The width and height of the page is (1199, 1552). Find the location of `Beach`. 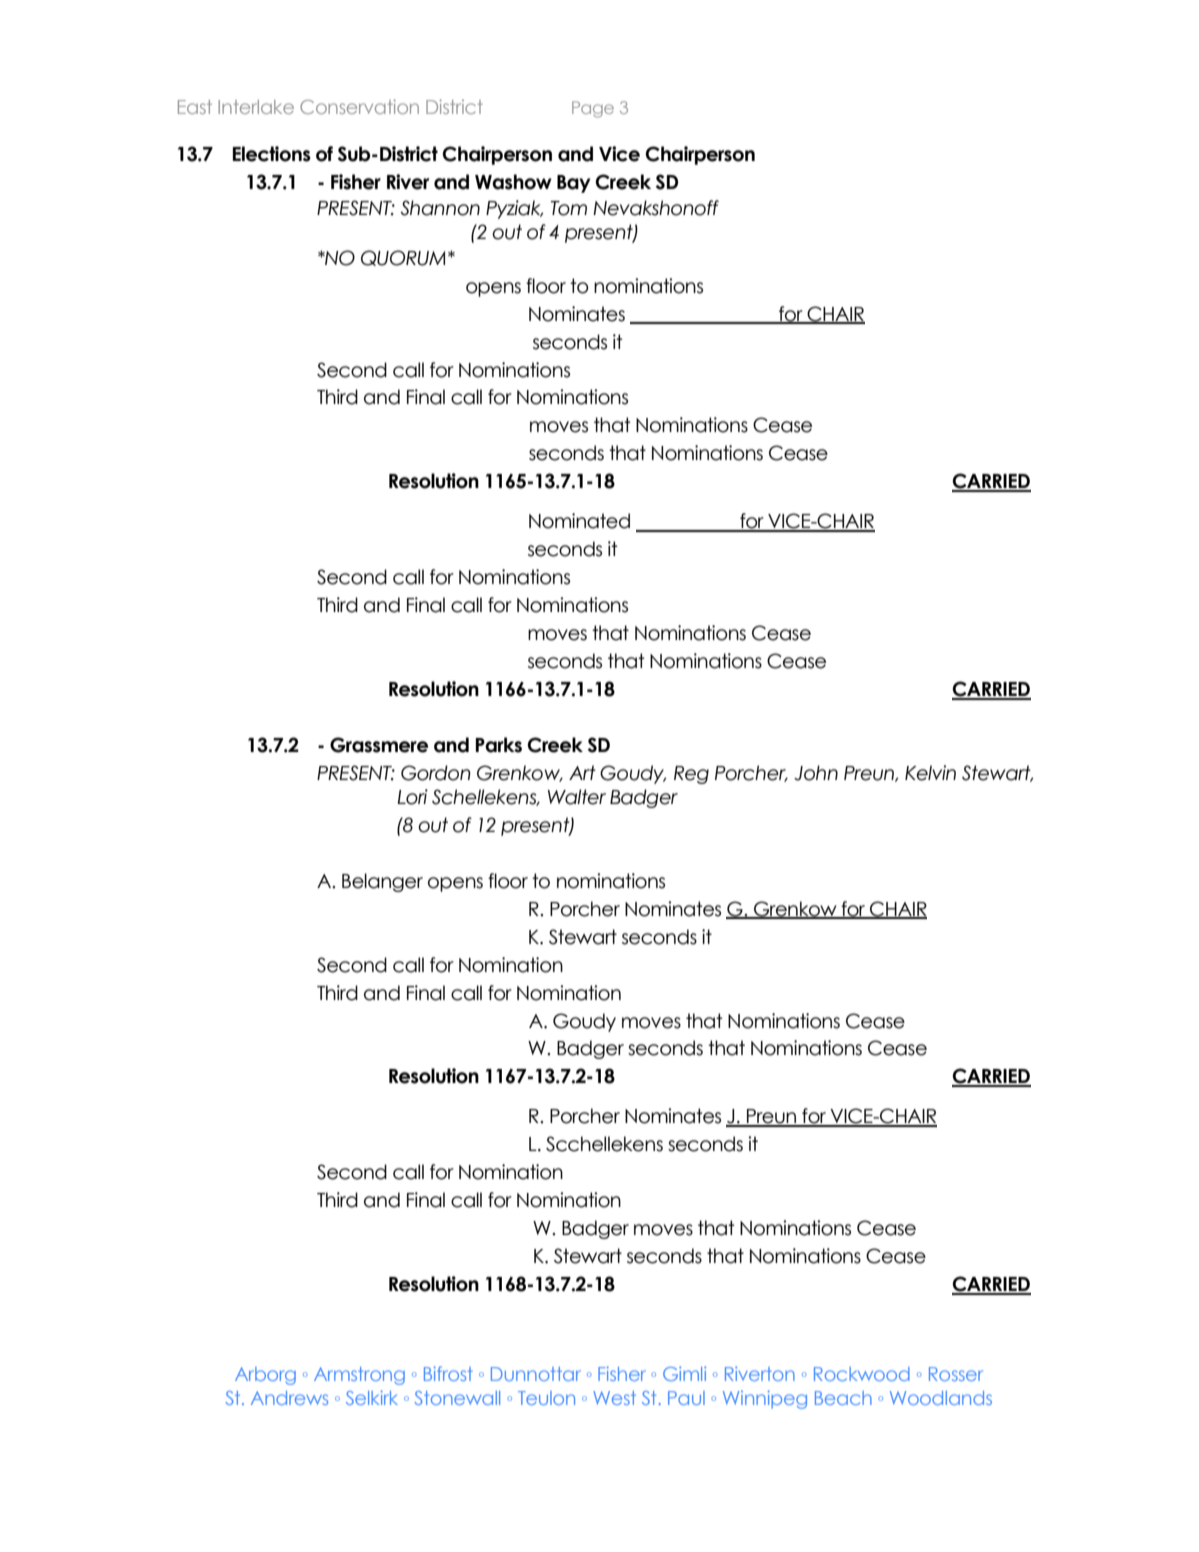

Beach is located at coordinates (843, 1398).
